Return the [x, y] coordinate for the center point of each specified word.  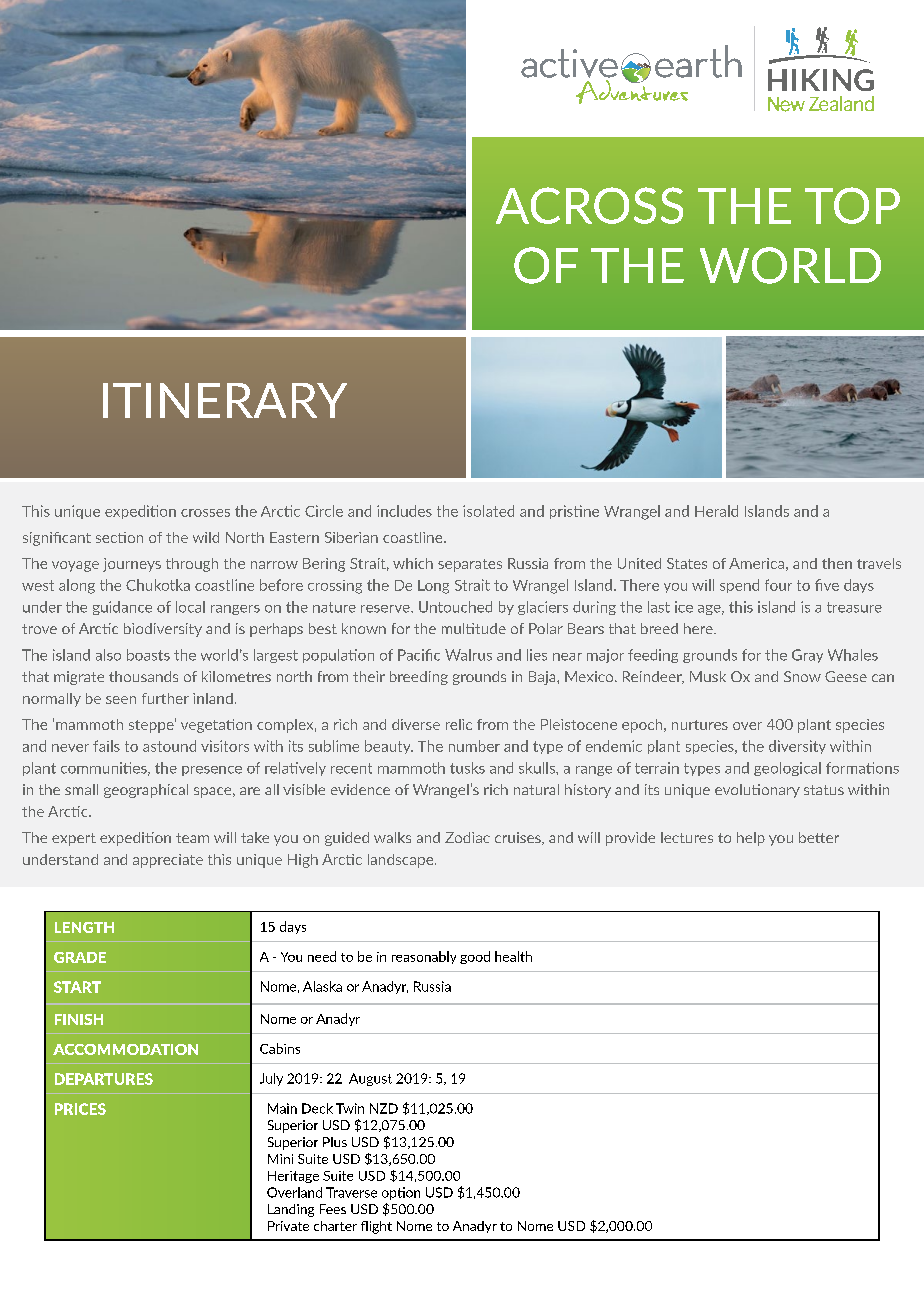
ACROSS [589, 205]
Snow [802, 676]
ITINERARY [225, 400]
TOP [852, 205]
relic [459, 724]
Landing [291, 1210]
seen [121, 700]
